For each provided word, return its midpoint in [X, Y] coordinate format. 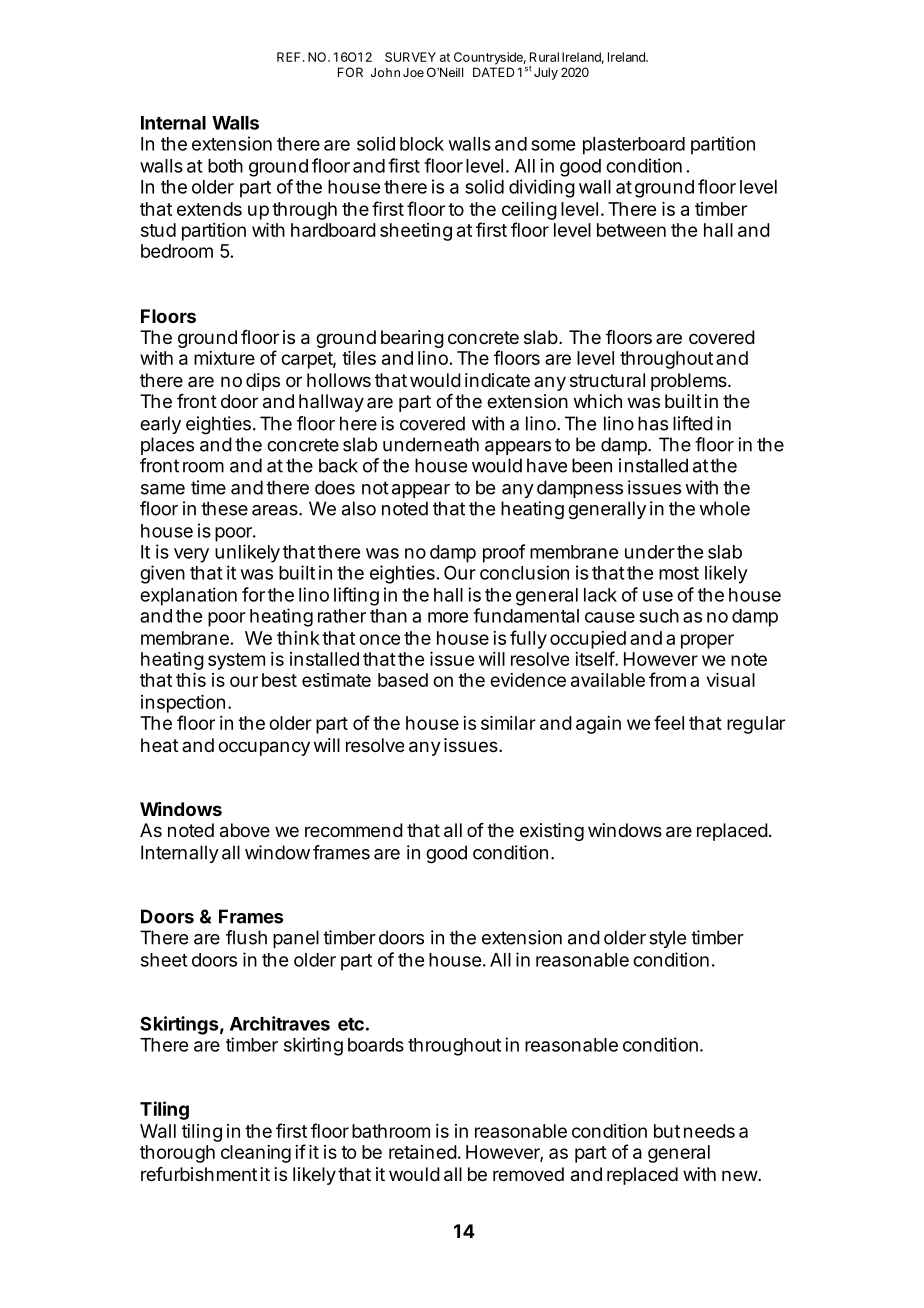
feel [669, 722]
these [224, 508]
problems [690, 382]
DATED [493, 72]
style [667, 939]
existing [552, 832]
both [225, 166]
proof [504, 553]
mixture [224, 358]
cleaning [256, 1154]
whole [724, 508]
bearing [412, 339]
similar [508, 723]
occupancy [264, 748]
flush [246, 937]
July [546, 73]
